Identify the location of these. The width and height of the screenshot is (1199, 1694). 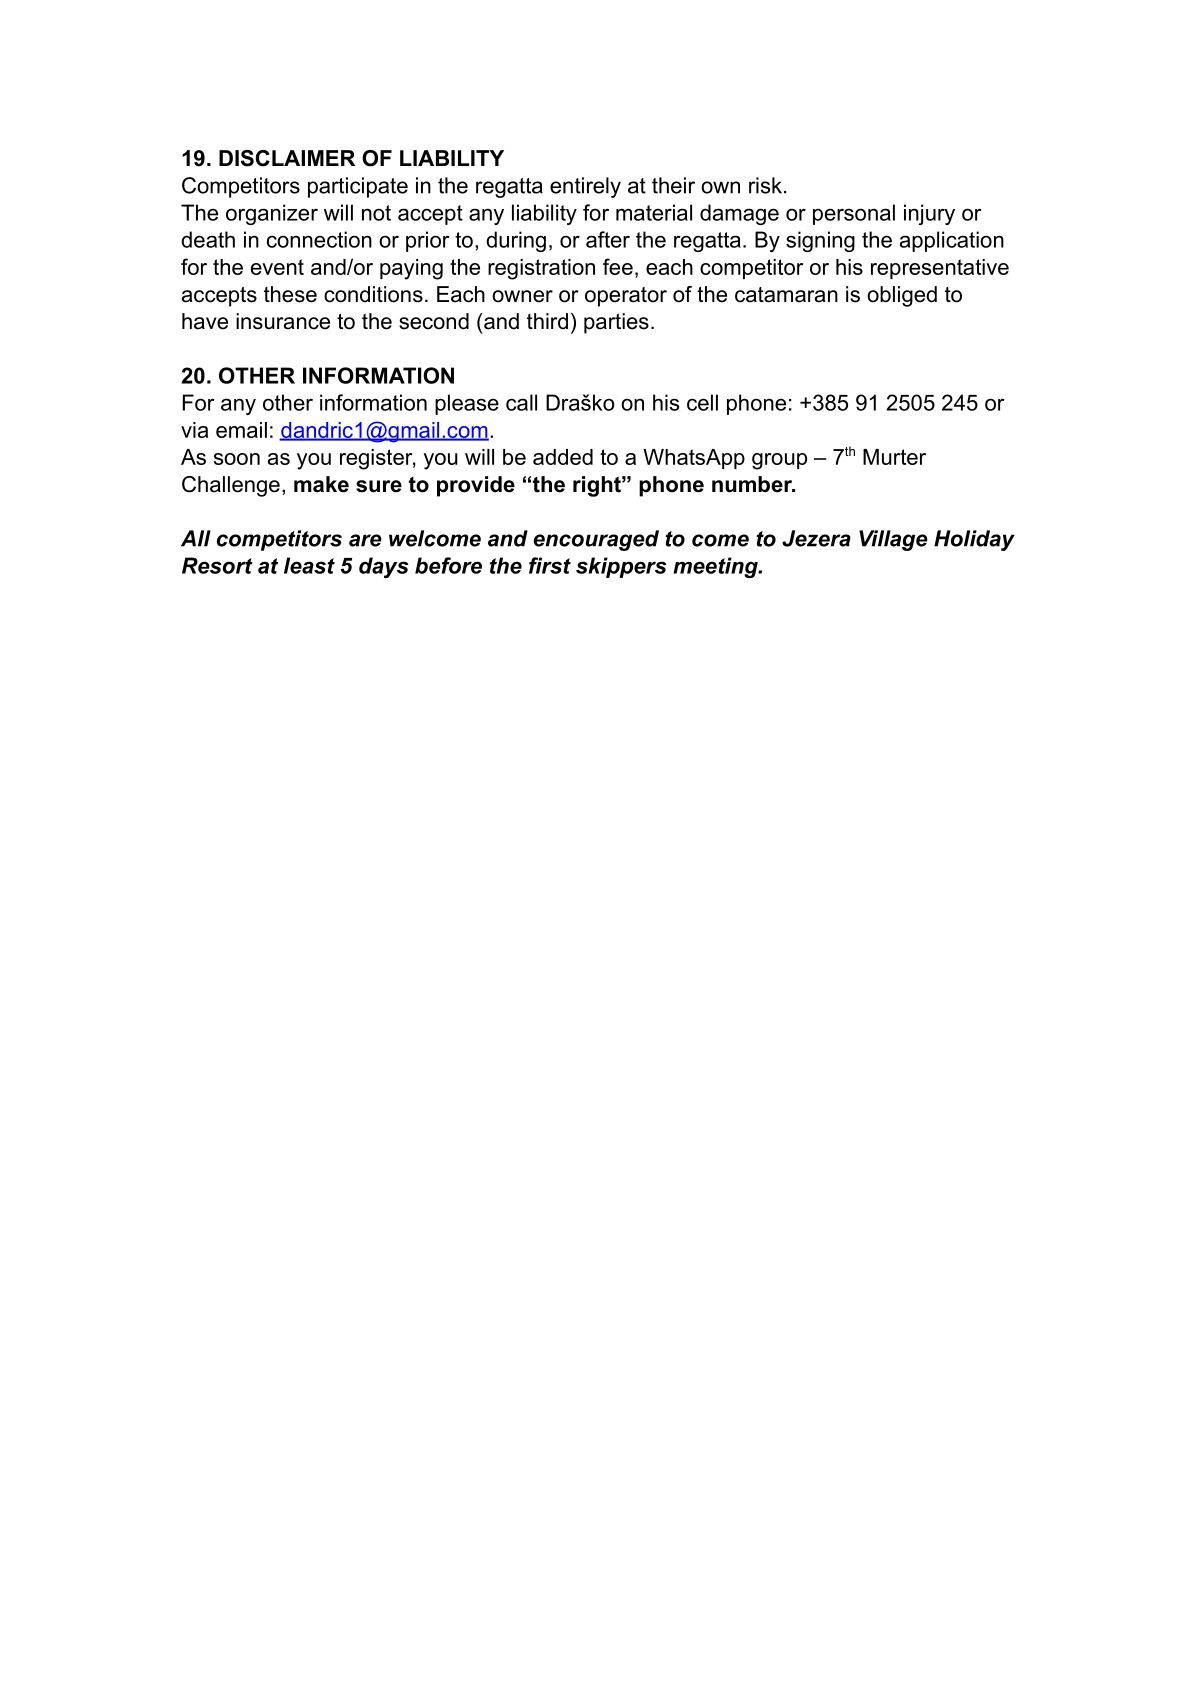
(290, 294).
